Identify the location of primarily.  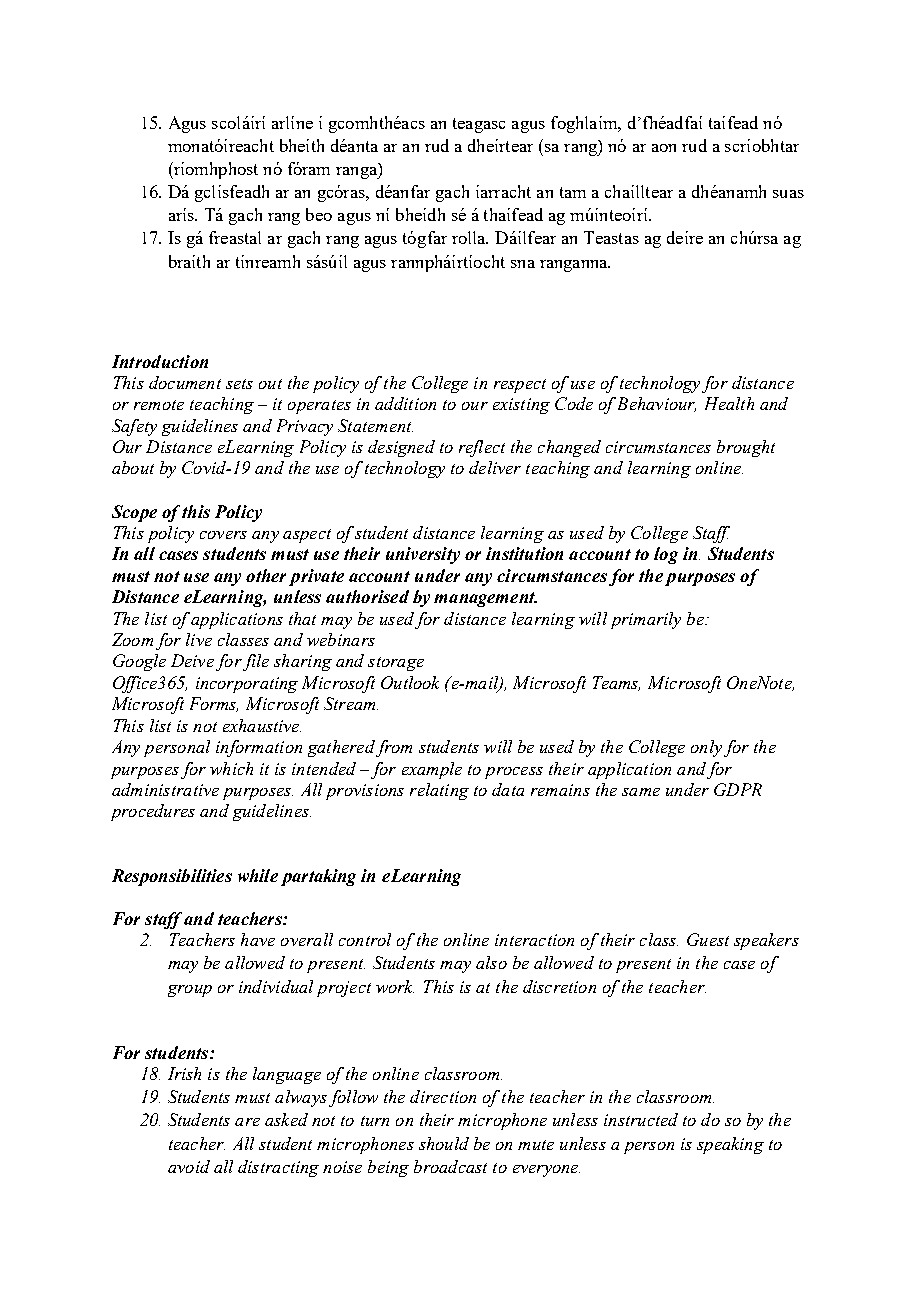
(646, 620).
